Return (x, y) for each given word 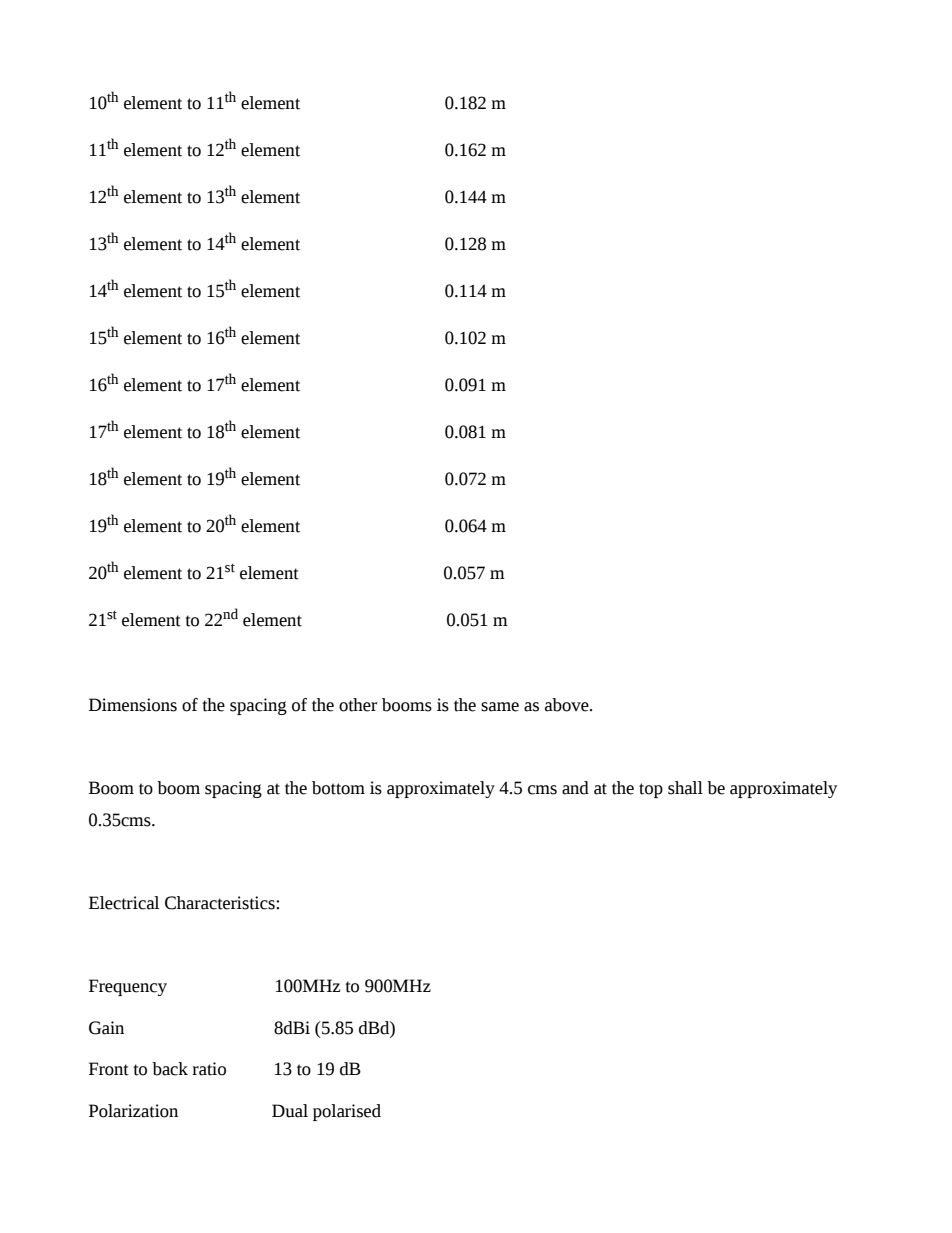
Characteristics (221, 903)
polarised (347, 1112)
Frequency (128, 987)
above (568, 705)
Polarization (133, 1111)
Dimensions (133, 705)
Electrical (124, 903)
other (358, 705)
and (575, 788)
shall (685, 788)
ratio (209, 1069)
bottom (338, 788)
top (651, 790)
